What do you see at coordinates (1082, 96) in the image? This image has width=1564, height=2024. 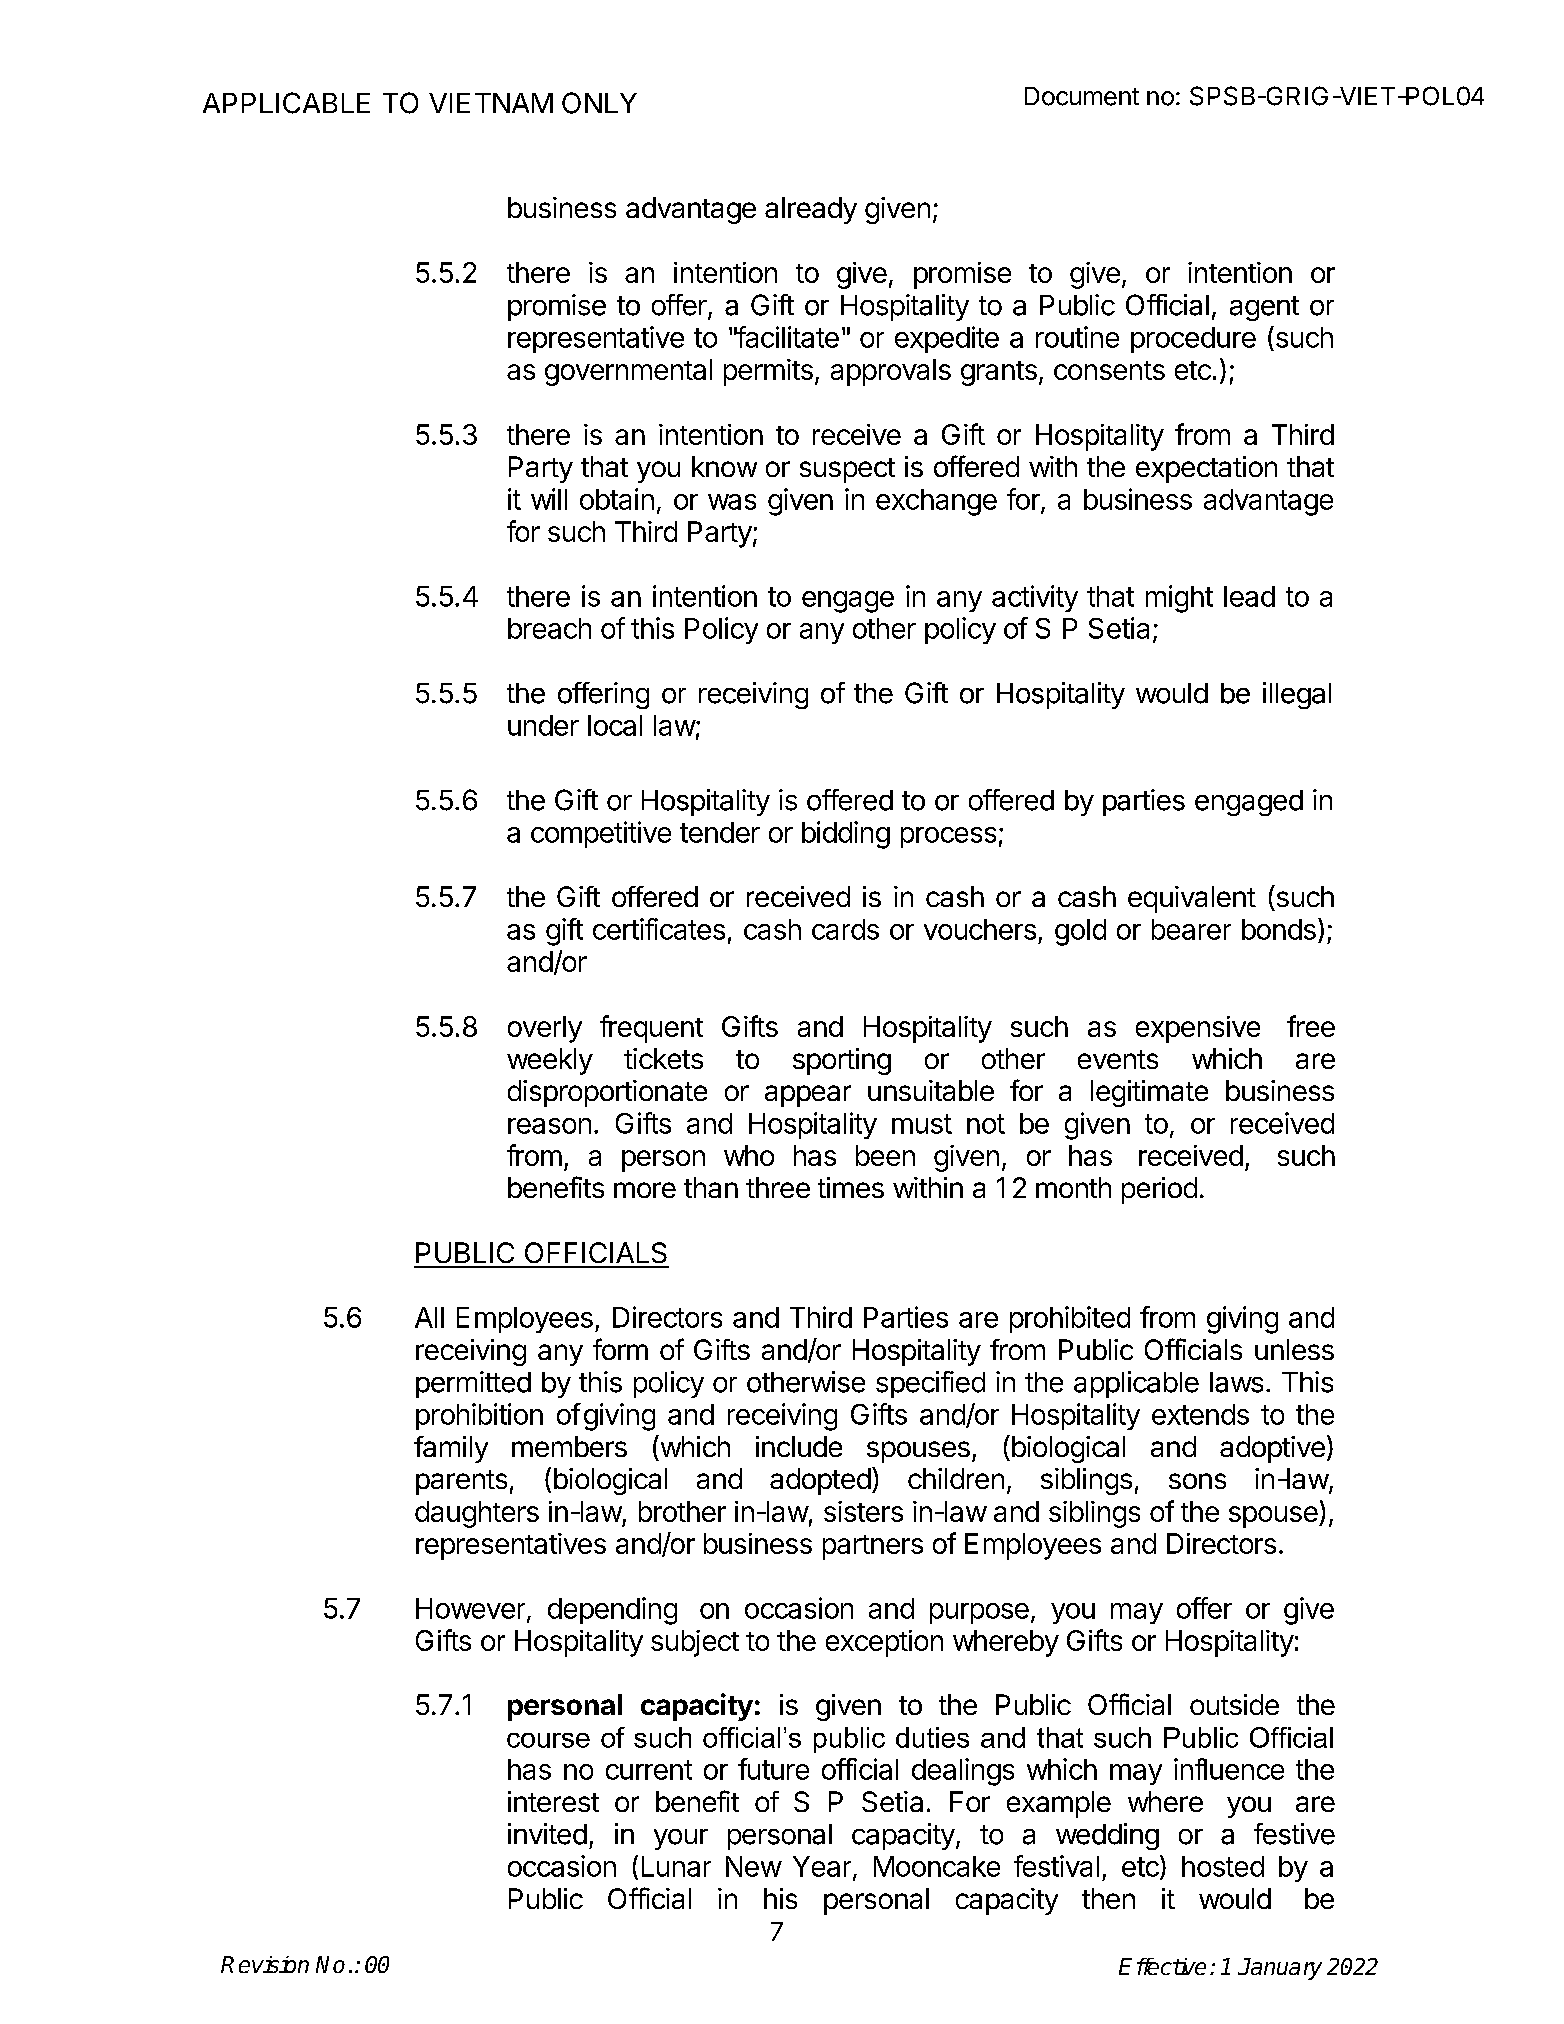 I see `Document` at bounding box center [1082, 96].
